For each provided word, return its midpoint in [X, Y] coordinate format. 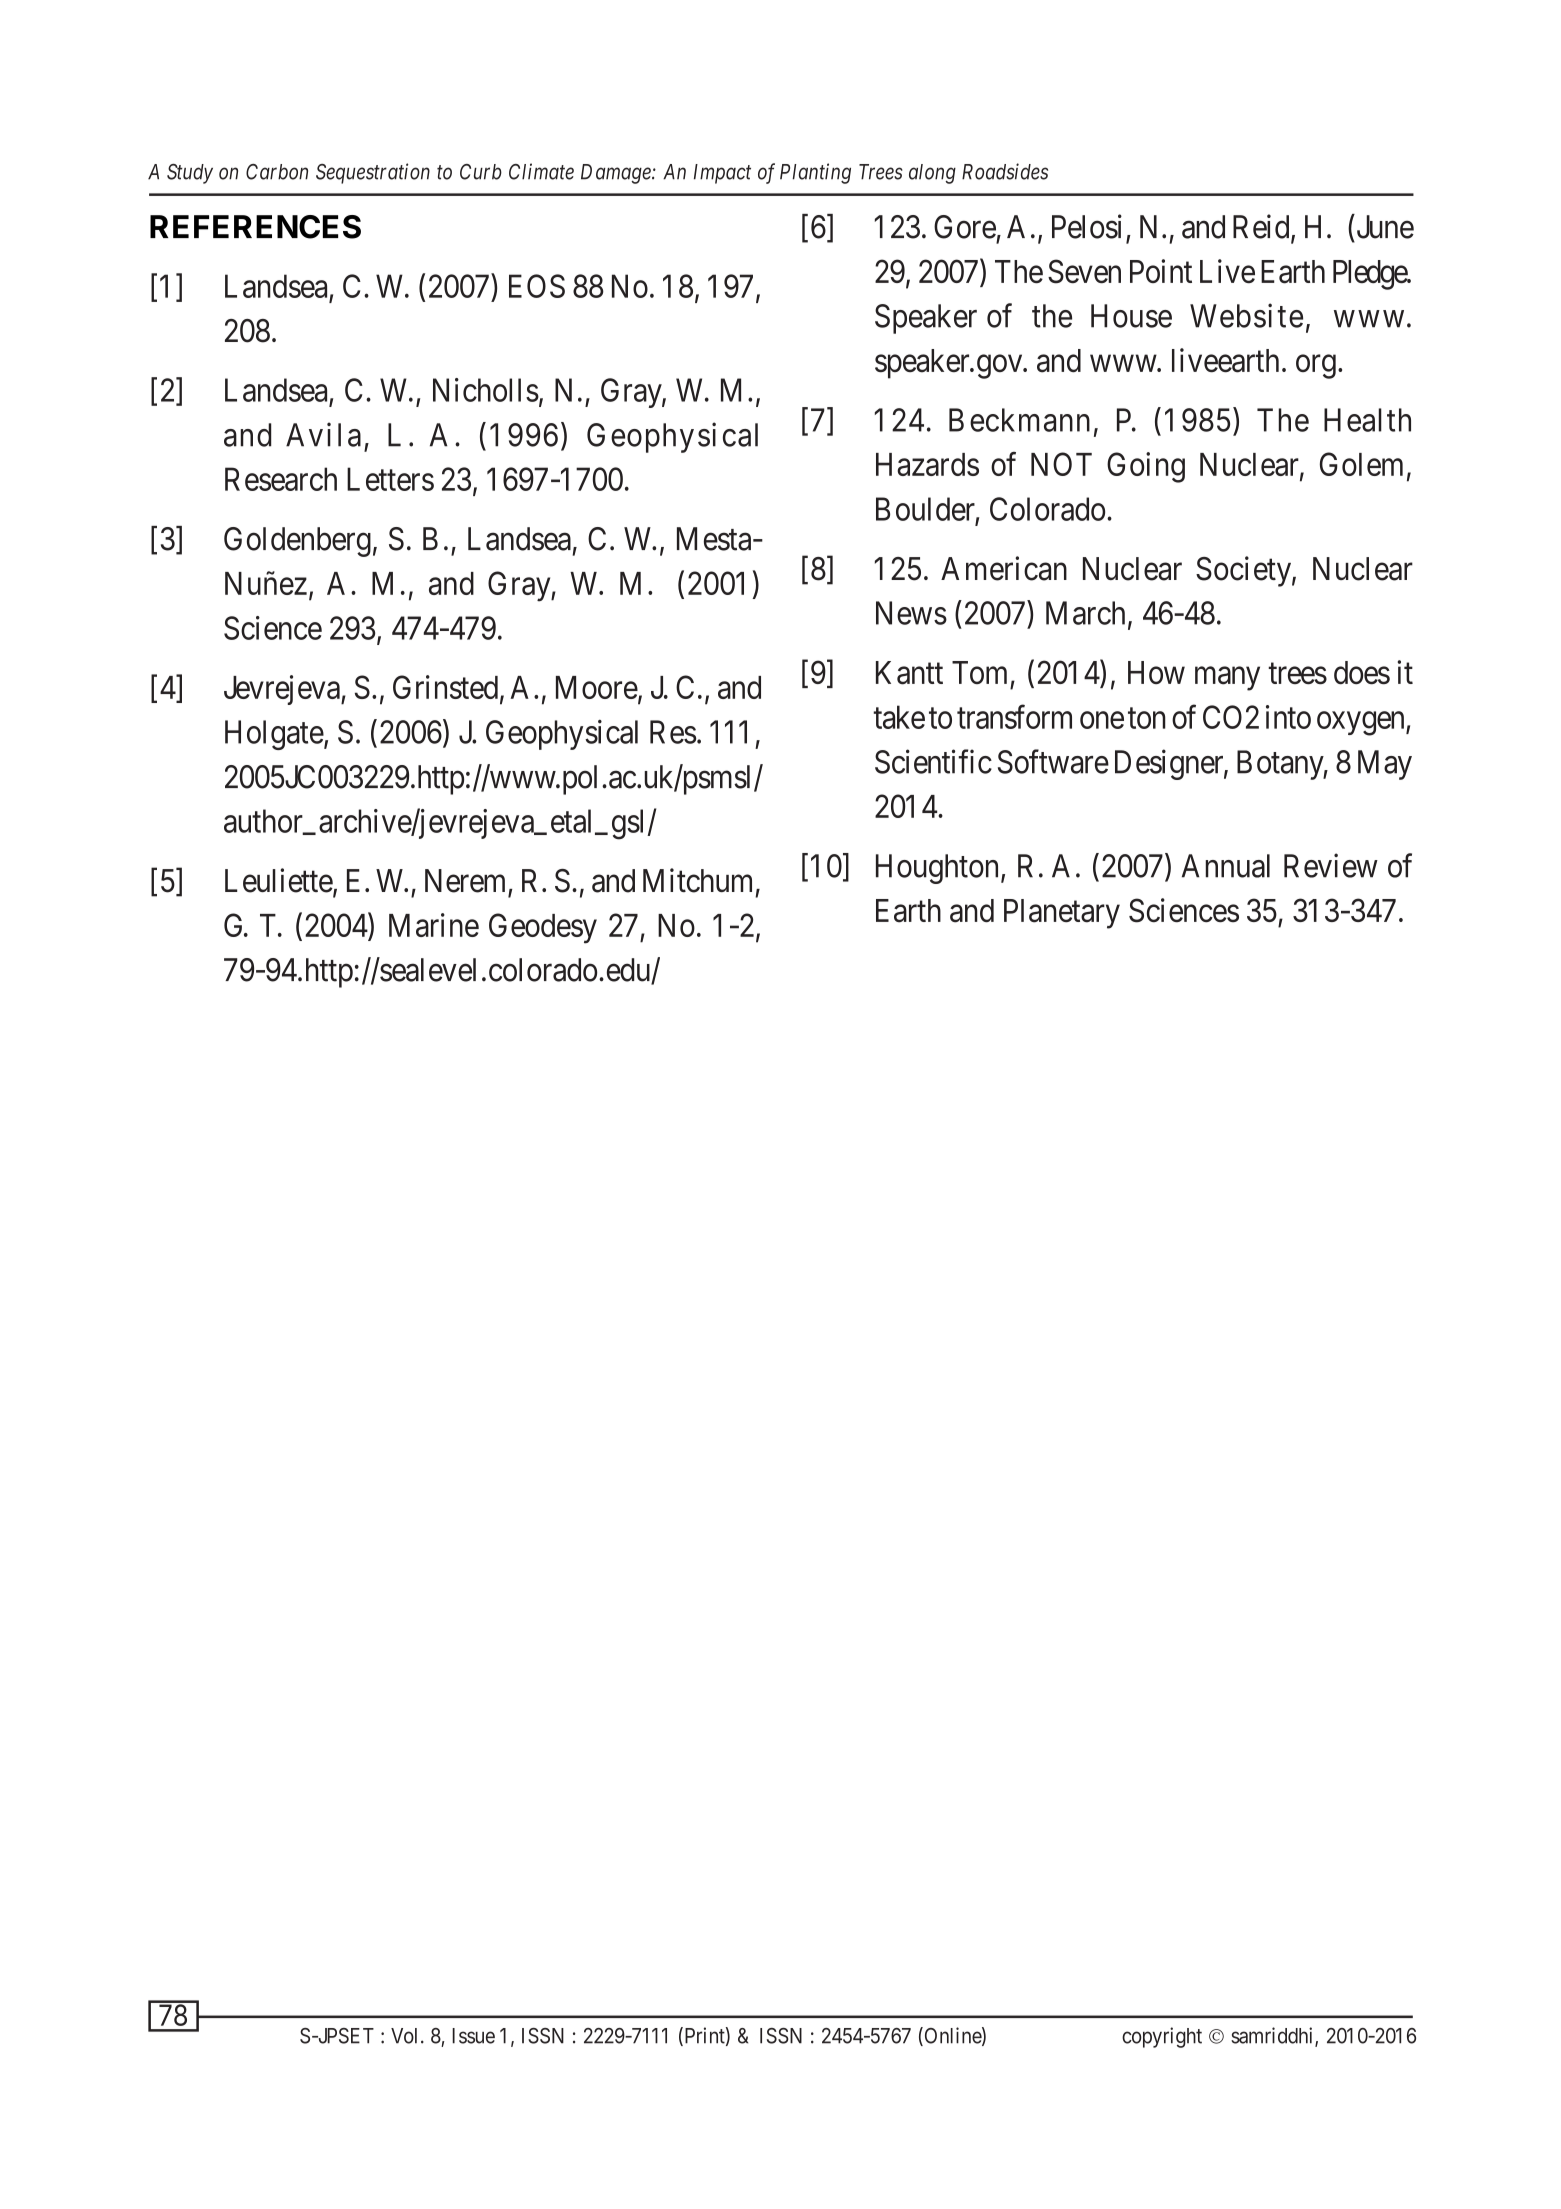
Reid [1262, 227]
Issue [473, 2036]
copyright [1162, 2037]
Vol [406, 2036]
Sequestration [373, 173]
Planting [815, 173]
